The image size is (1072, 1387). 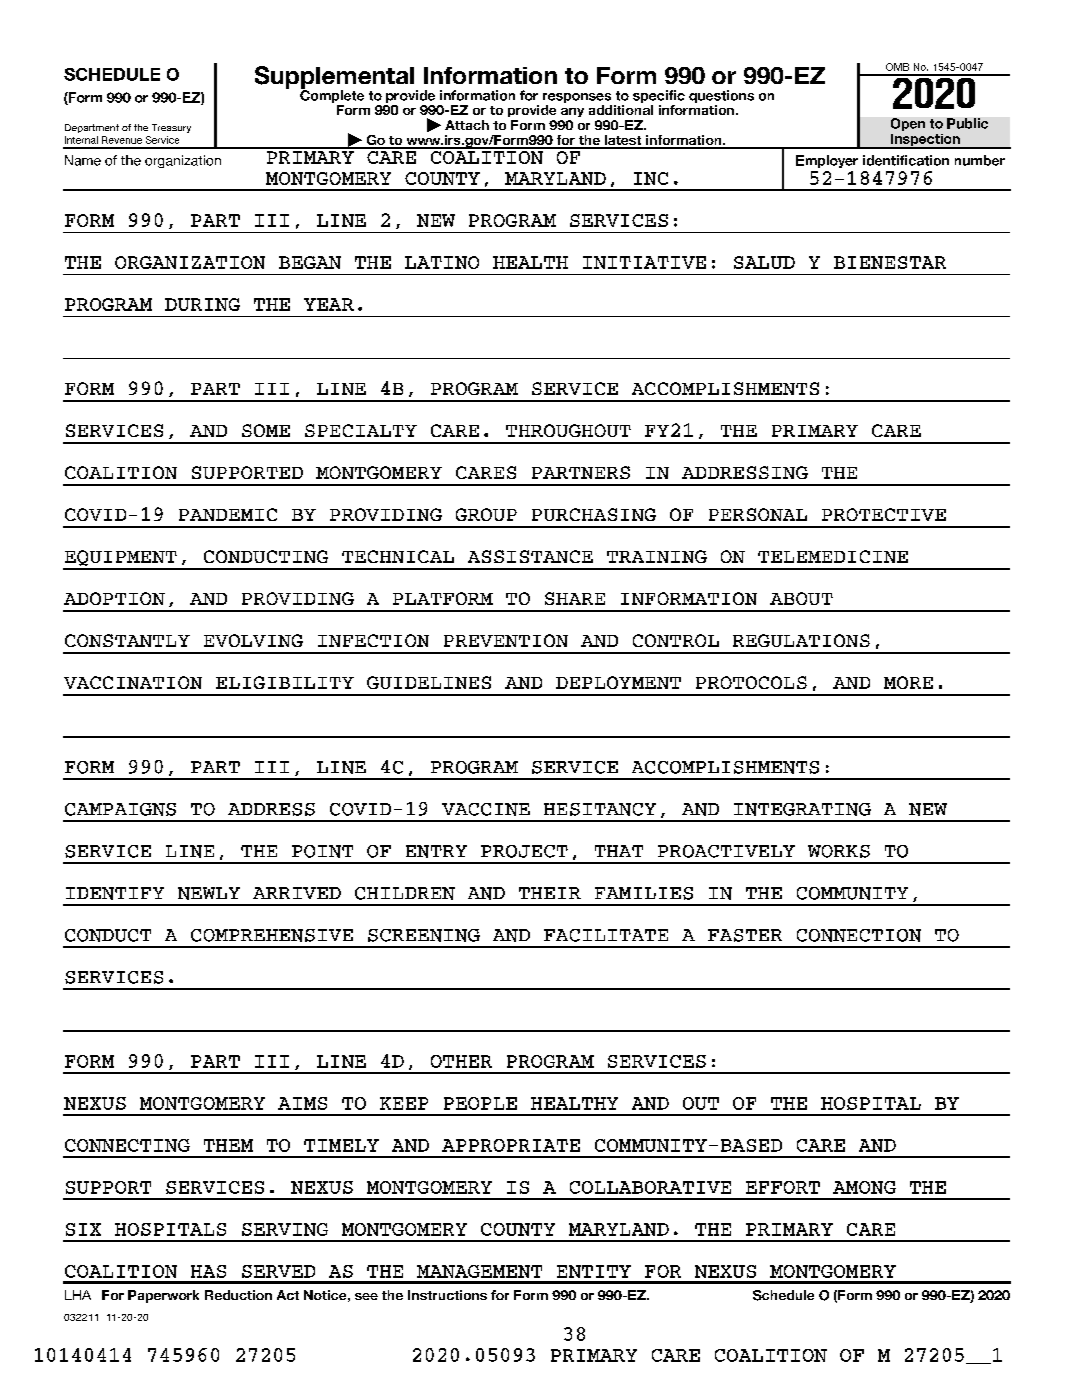 What do you see at coordinates (163, 1296) in the page?
I see `Paperwork` at bounding box center [163, 1296].
